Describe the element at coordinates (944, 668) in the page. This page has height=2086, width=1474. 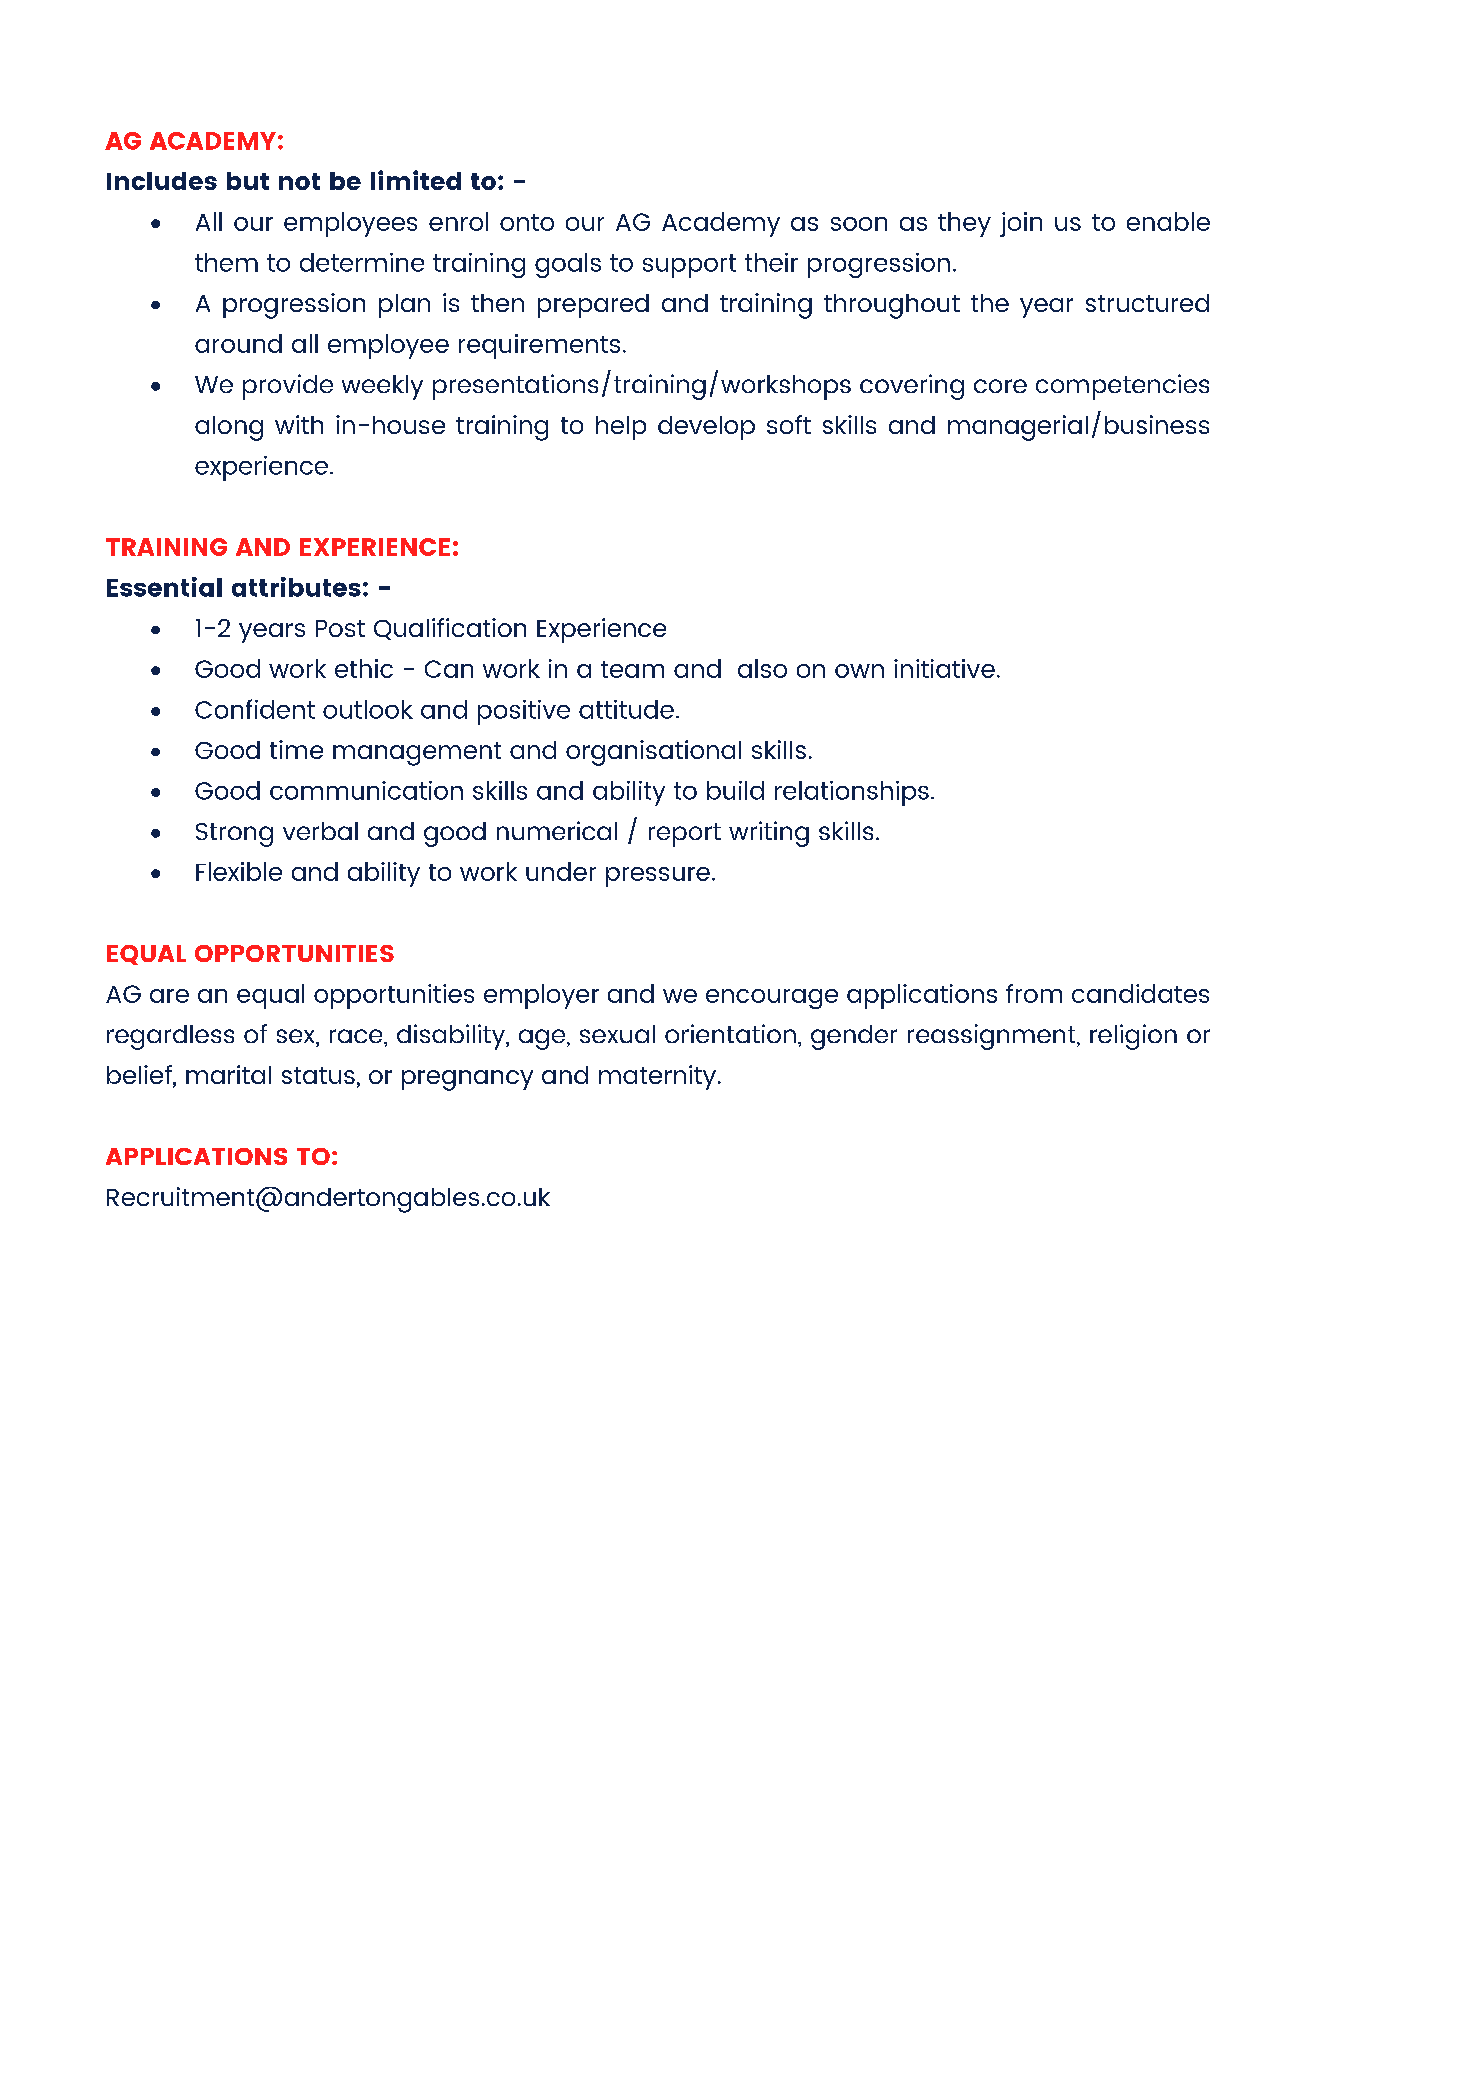
I see `initiative` at that location.
